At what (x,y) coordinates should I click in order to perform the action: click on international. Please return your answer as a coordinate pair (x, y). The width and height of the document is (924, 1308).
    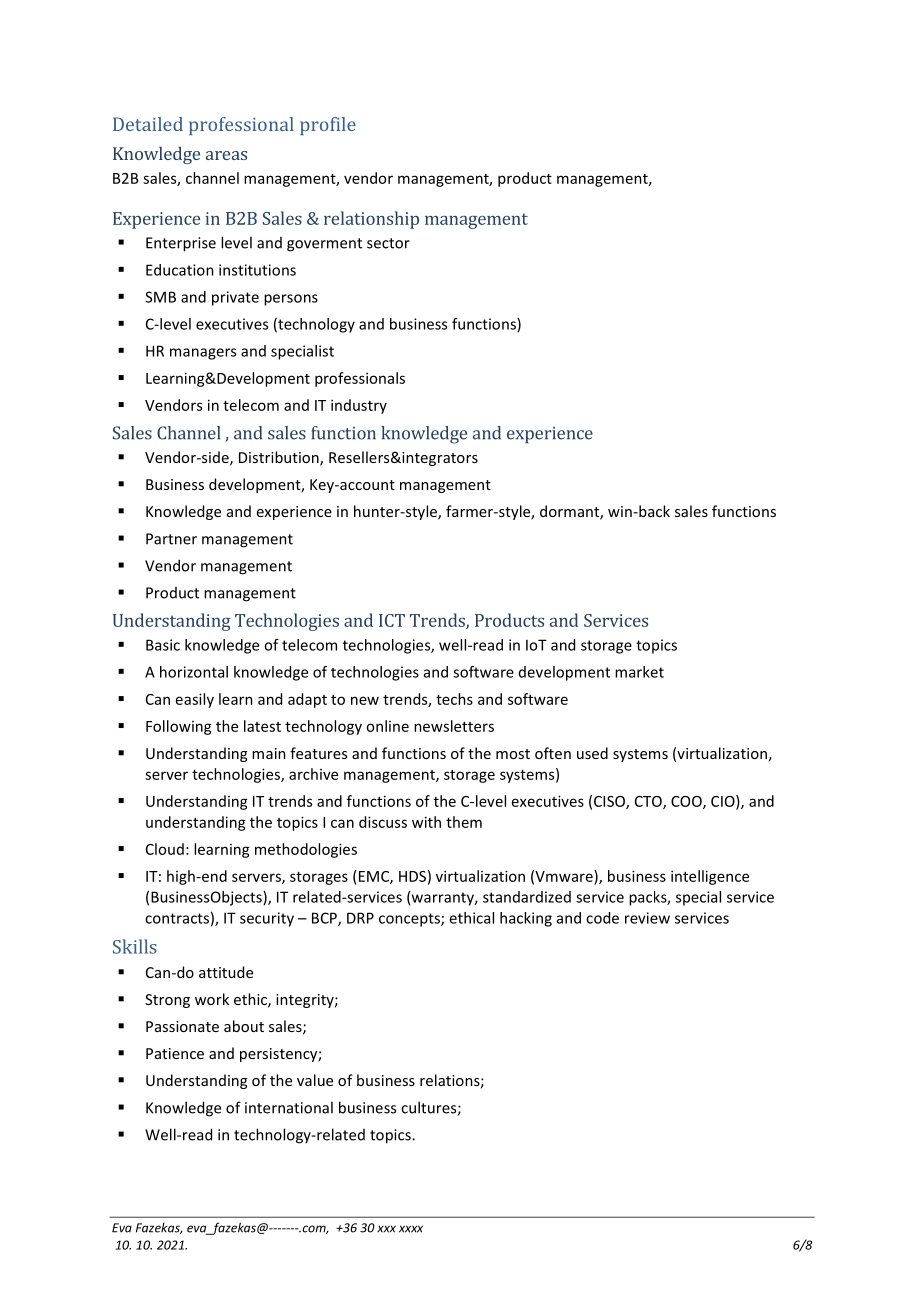
    Looking at the image, I should click on (289, 1107).
